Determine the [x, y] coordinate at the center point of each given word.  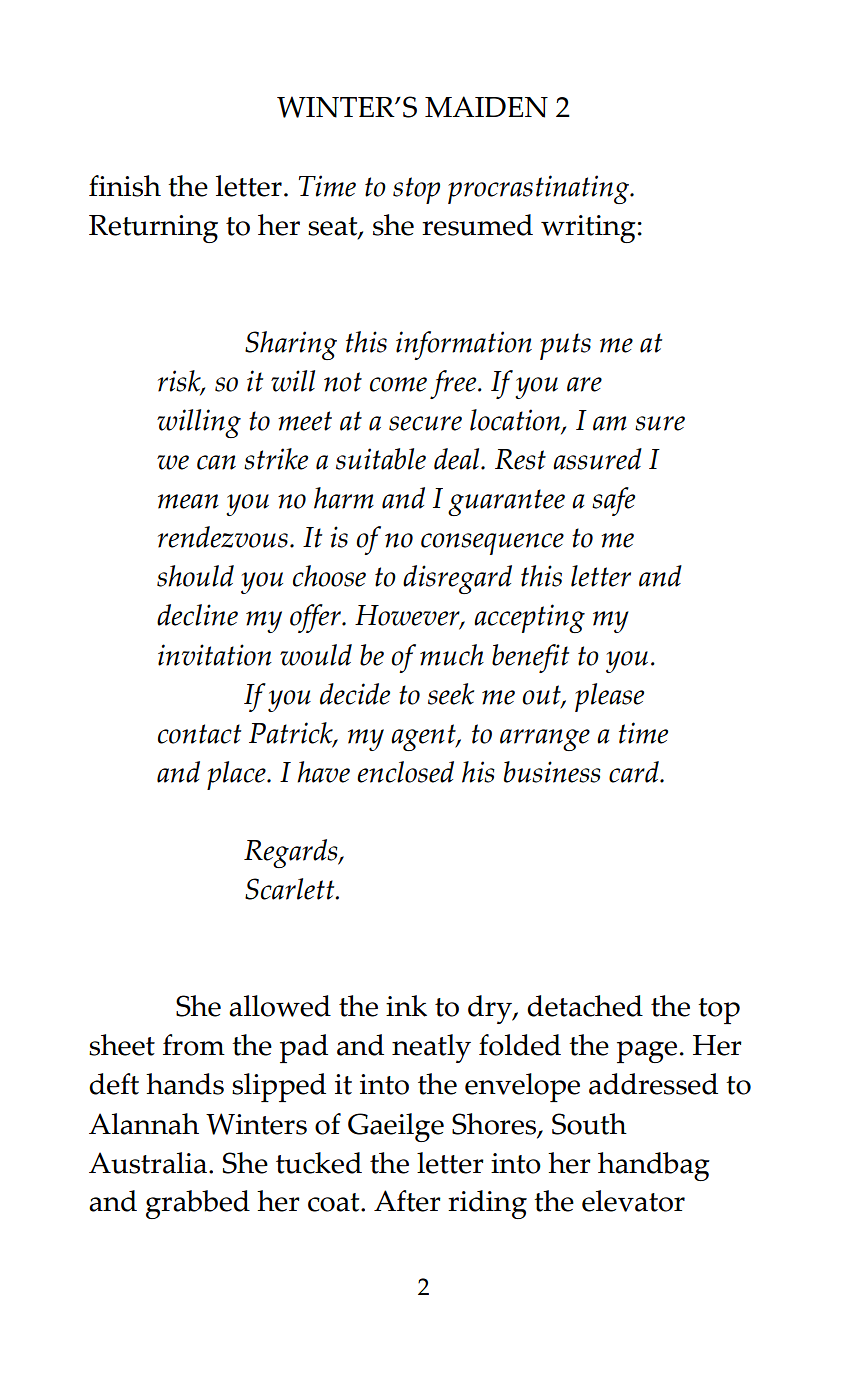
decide [355, 694]
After [407, 1201]
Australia [149, 1163]
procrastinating [540, 189]
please [609, 697]
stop [416, 190]
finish [125, 186]
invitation [215, 655]
